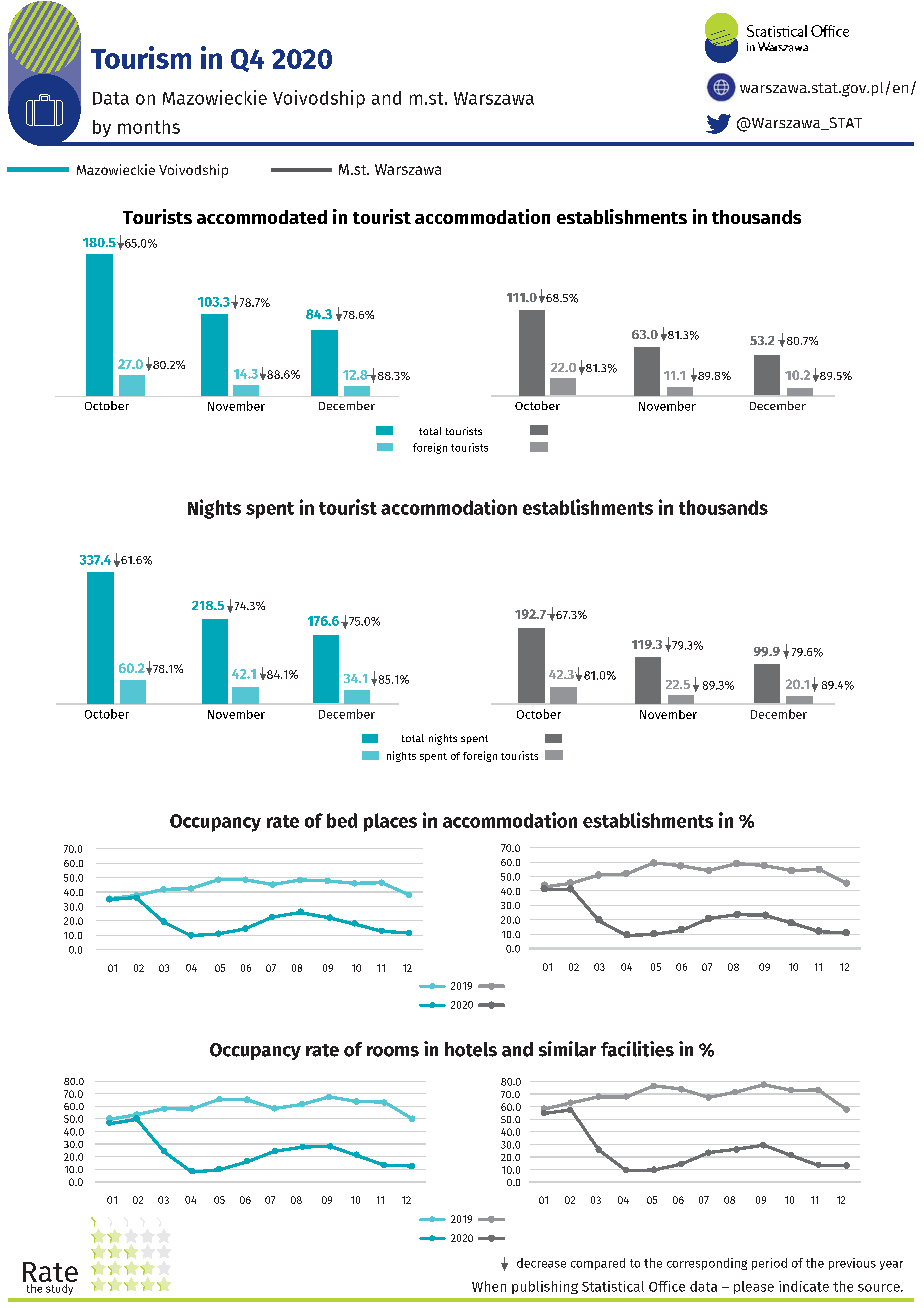  I want to click on places, so click(390, 822).
